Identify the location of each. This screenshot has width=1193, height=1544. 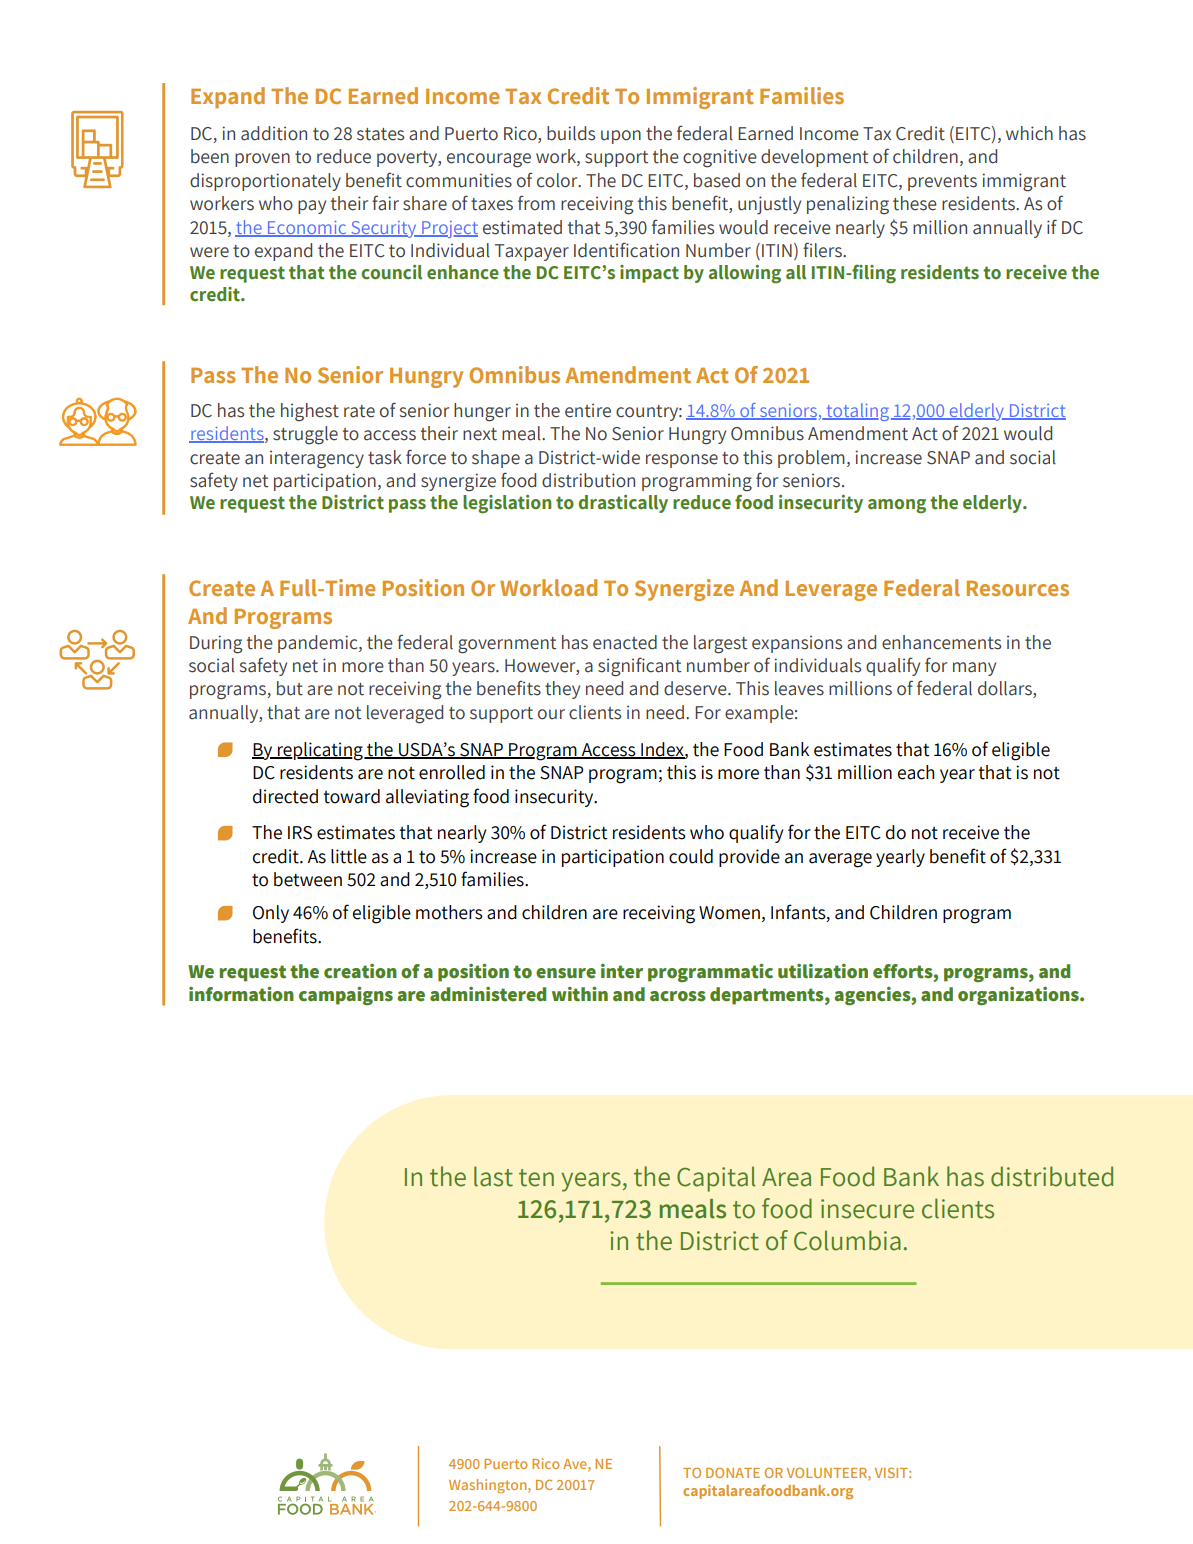
(916, 772).
